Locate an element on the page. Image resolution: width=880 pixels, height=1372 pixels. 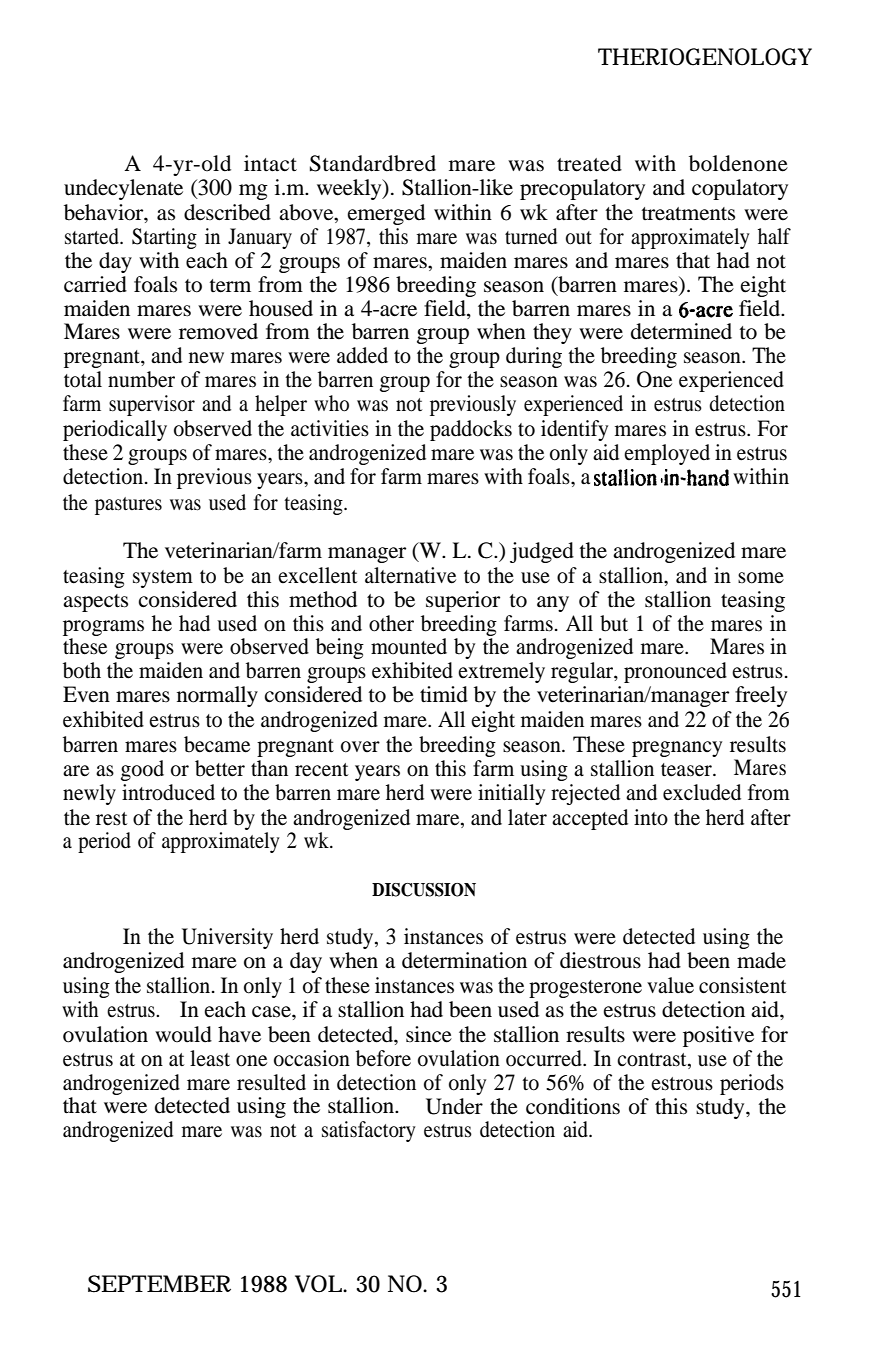
conditions is located at coordinates (573, 1106).
